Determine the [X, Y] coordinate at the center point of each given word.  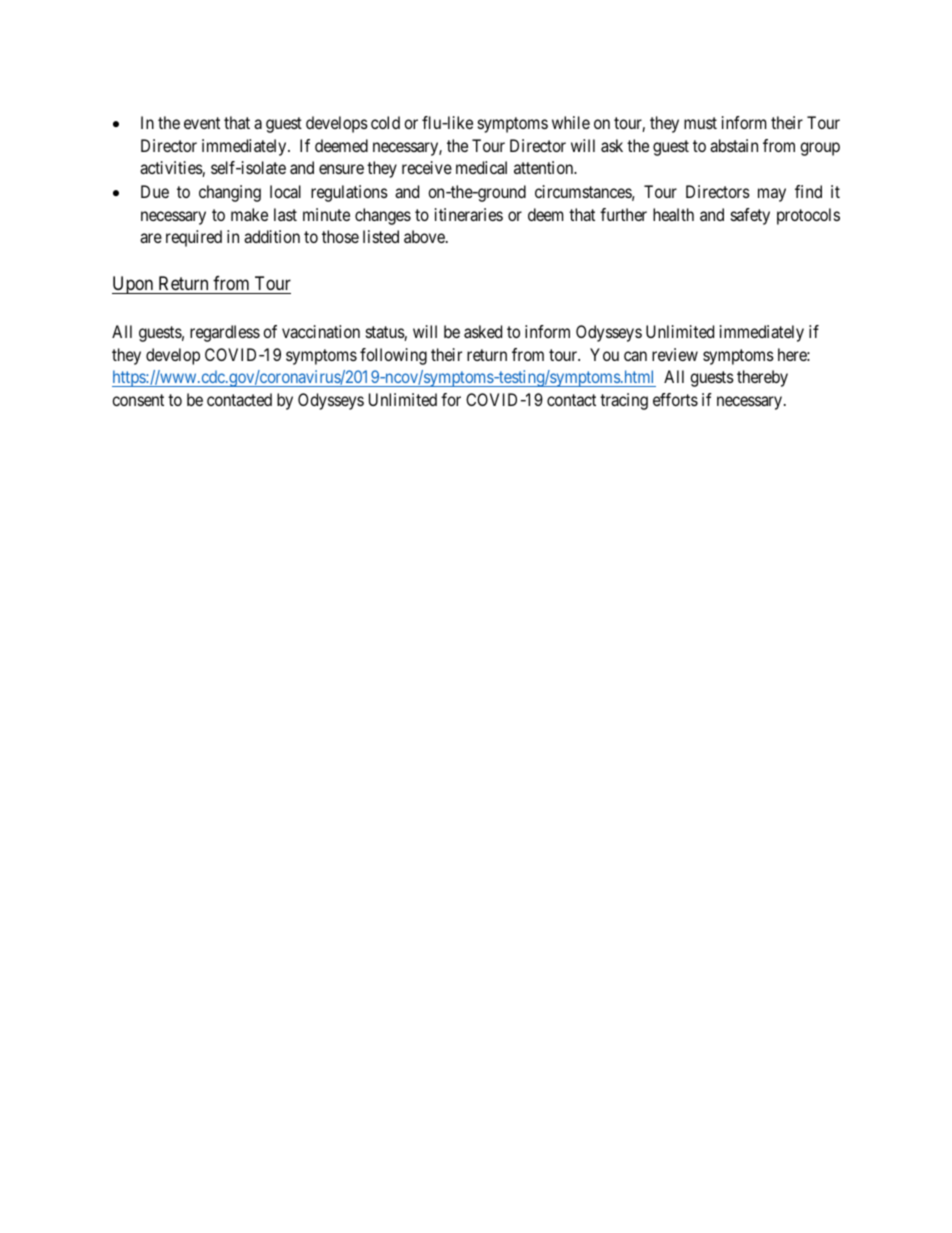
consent [138, 400]
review [675, 354]
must [700, 123]
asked [483, 331]
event [202, 123]
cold [385, 122]
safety [750, 216]
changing [230, 193]
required [194, 238]
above [425, 236]
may [772, 195]
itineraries [469, 214]
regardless [225, 333]
